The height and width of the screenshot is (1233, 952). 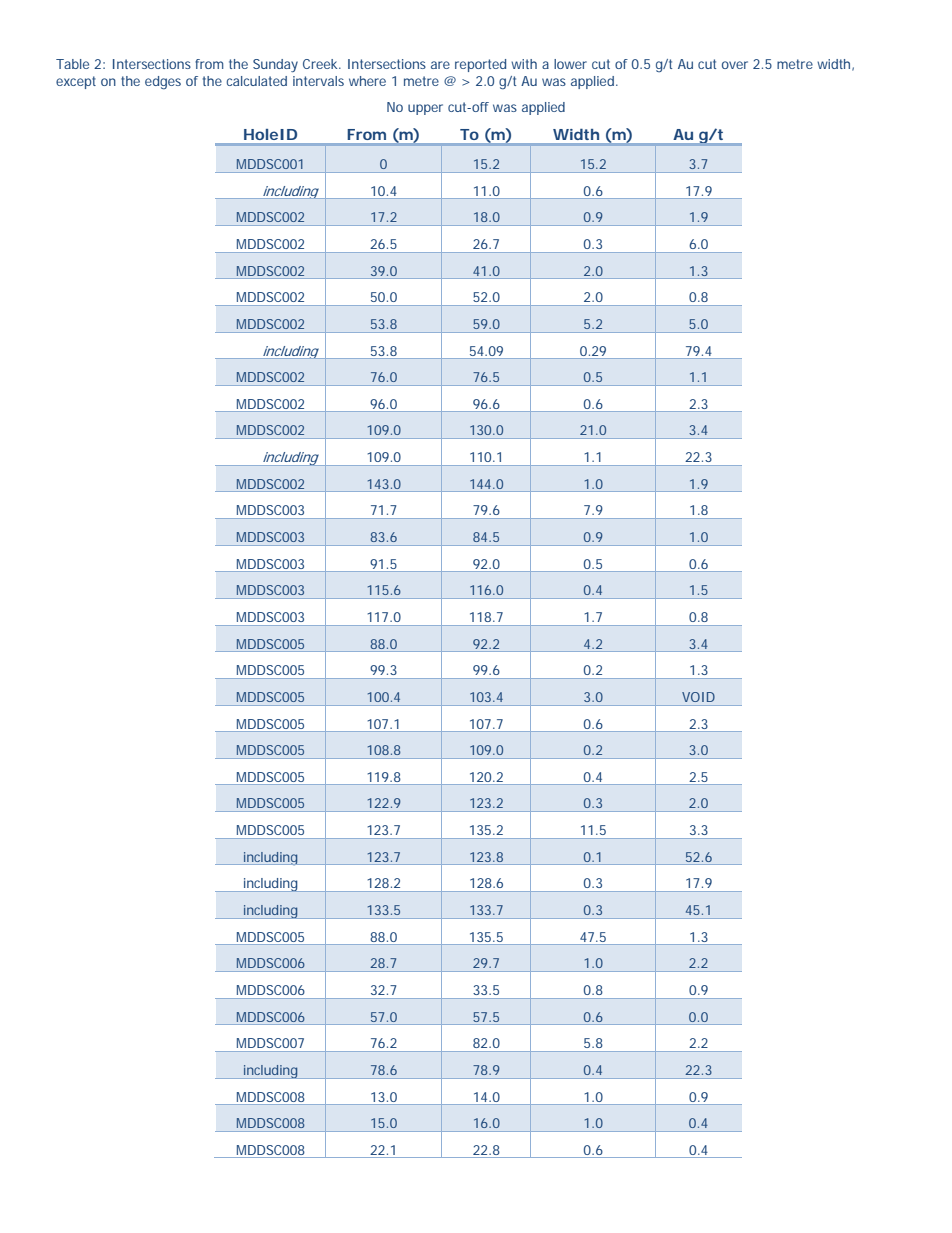 I want to click on over, so click(x=735, y=65).
